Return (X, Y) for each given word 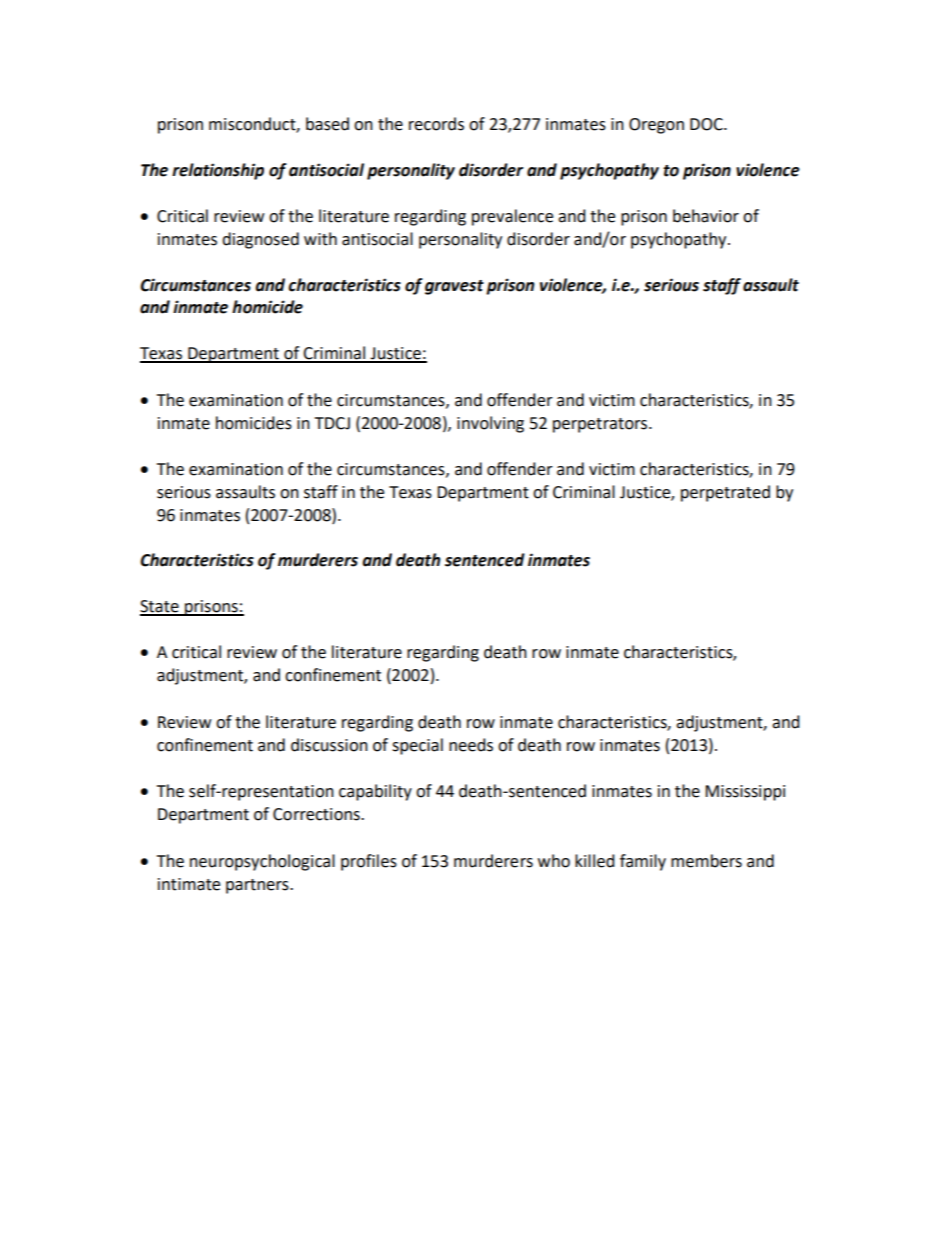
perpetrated (725, 493)
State (160, 607)
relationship (218, 171)
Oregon (656, 126)
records (436, 124)
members (706, 861)
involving (490, 424)
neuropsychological (262, 862)
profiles (369, 862)
